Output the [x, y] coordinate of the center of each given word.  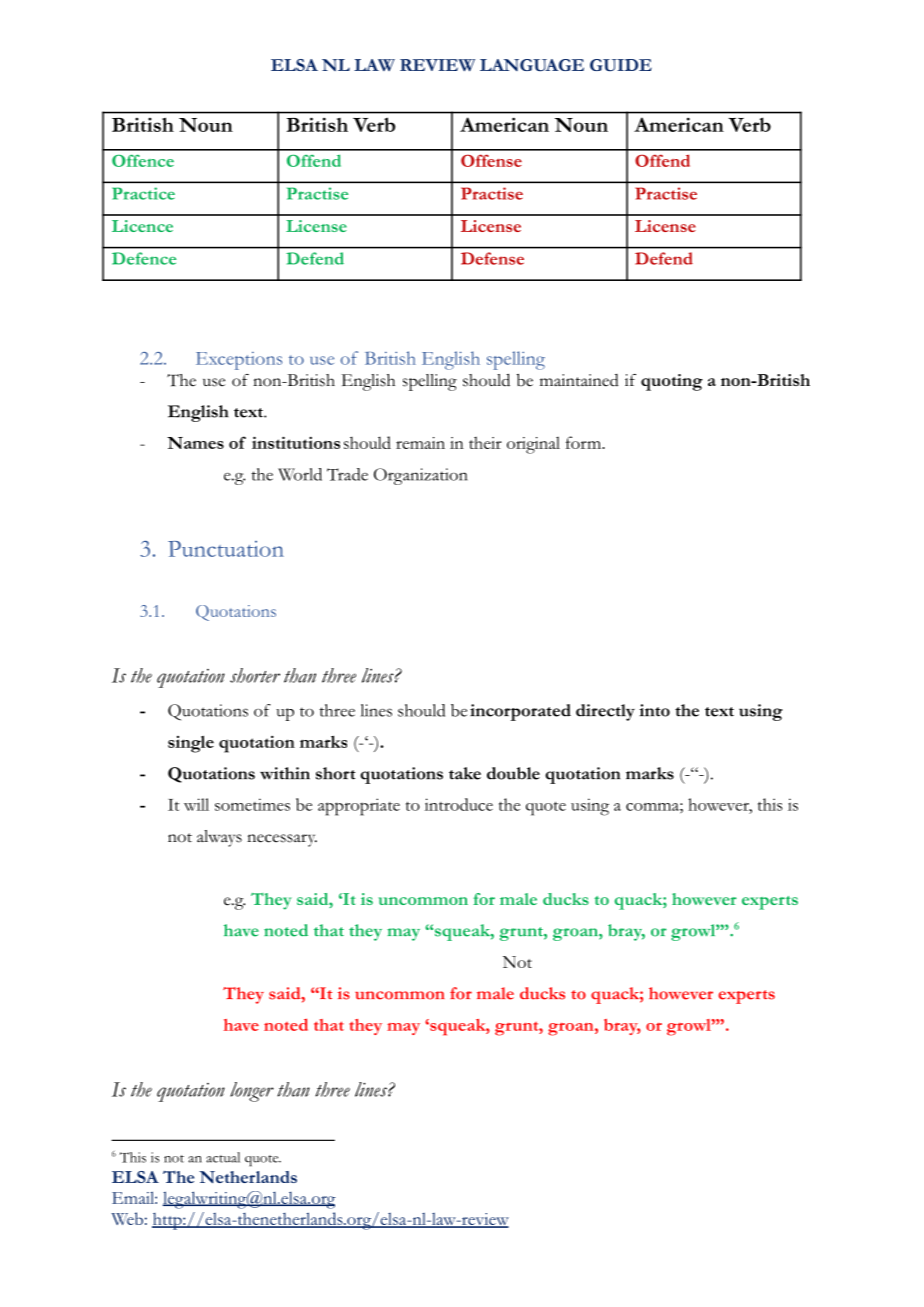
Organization [421, 476]
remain [420, 443]
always [219, 838]
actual [223, 1157]
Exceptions [239, 361]
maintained [579, 380]
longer [252, 1092]
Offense [491, 160]
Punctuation [226, 549]
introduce [459, 804]
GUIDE [621, 65]
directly [605, 712]
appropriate [359, 807]
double [513, 773]
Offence [143, 160]
